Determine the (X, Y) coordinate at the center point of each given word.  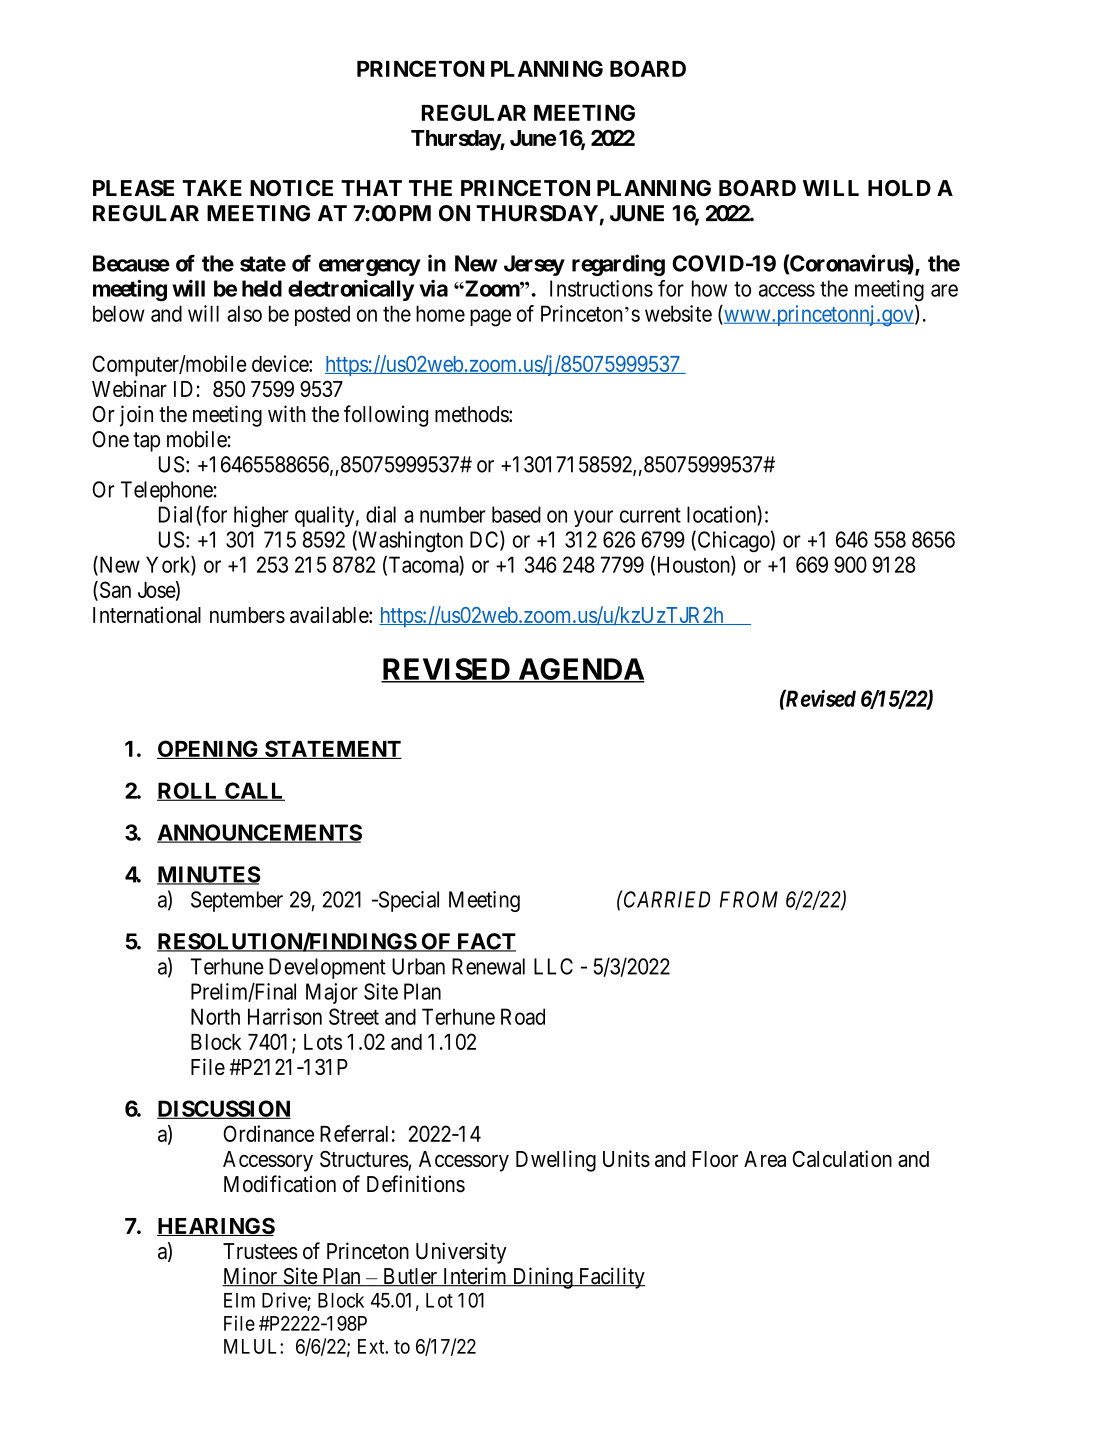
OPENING (209, 749)
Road (523, 1016)
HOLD (899, 188)
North (215, 1016)
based (516, 514)
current (650, 515)
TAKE (212, 188)
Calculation (842, 1158)
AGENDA (580, 670)
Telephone (167, 491)
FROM (749, 899)
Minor (251, 1277)
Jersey (534, 265)
